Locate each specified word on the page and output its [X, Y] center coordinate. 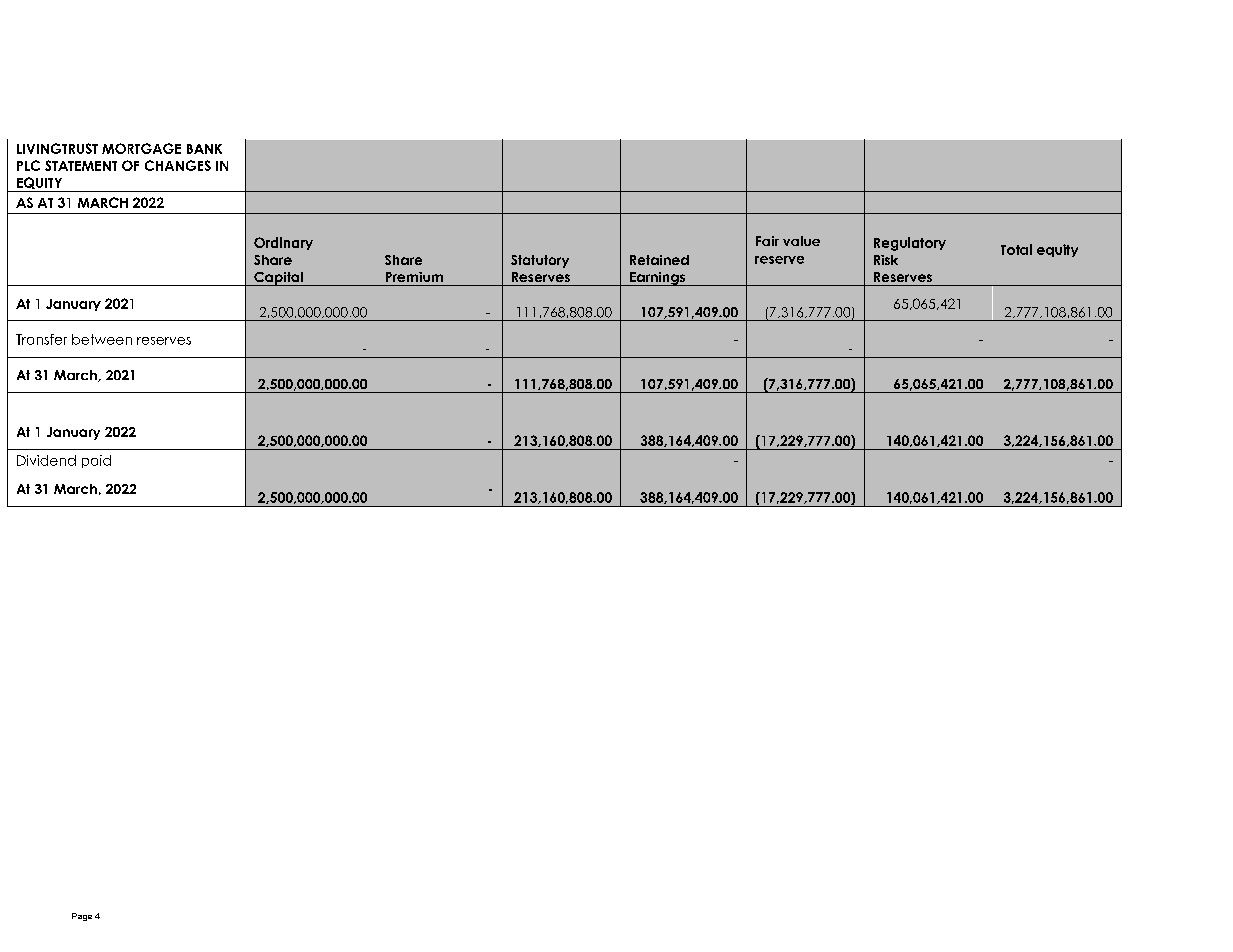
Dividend [46, 460]
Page [82, 917]
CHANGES [178, 165]
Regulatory [910, 244]
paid [96, 461]
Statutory [540, 261]
